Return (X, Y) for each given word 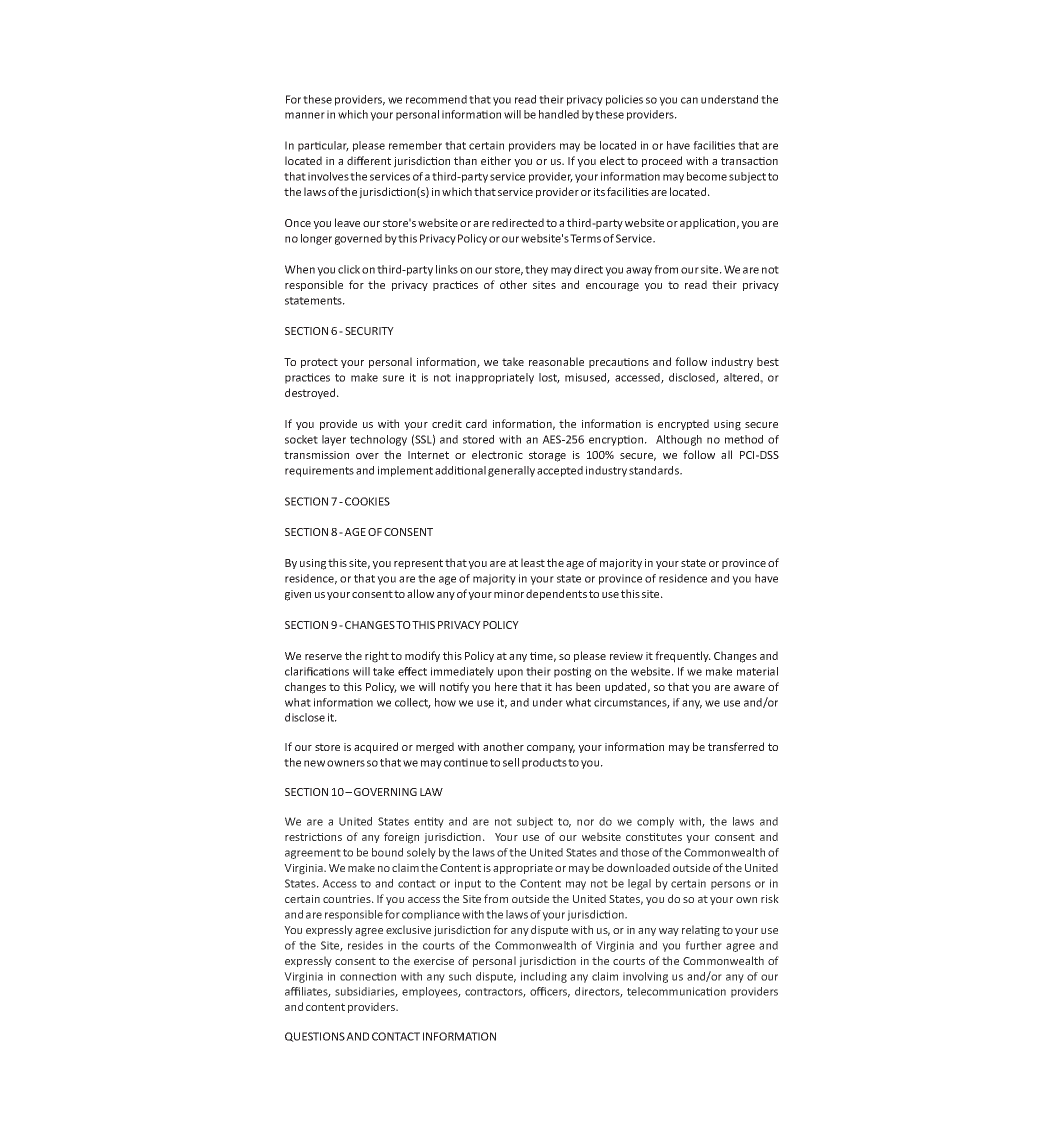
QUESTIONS (315, 1037)
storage (547, 456)
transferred (736, 746)
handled (559, 114)
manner (305, 115)
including (544, 977)
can (689, 100)
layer (334, 440)
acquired (376, 748)
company (551, 749)
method (744, 439)
